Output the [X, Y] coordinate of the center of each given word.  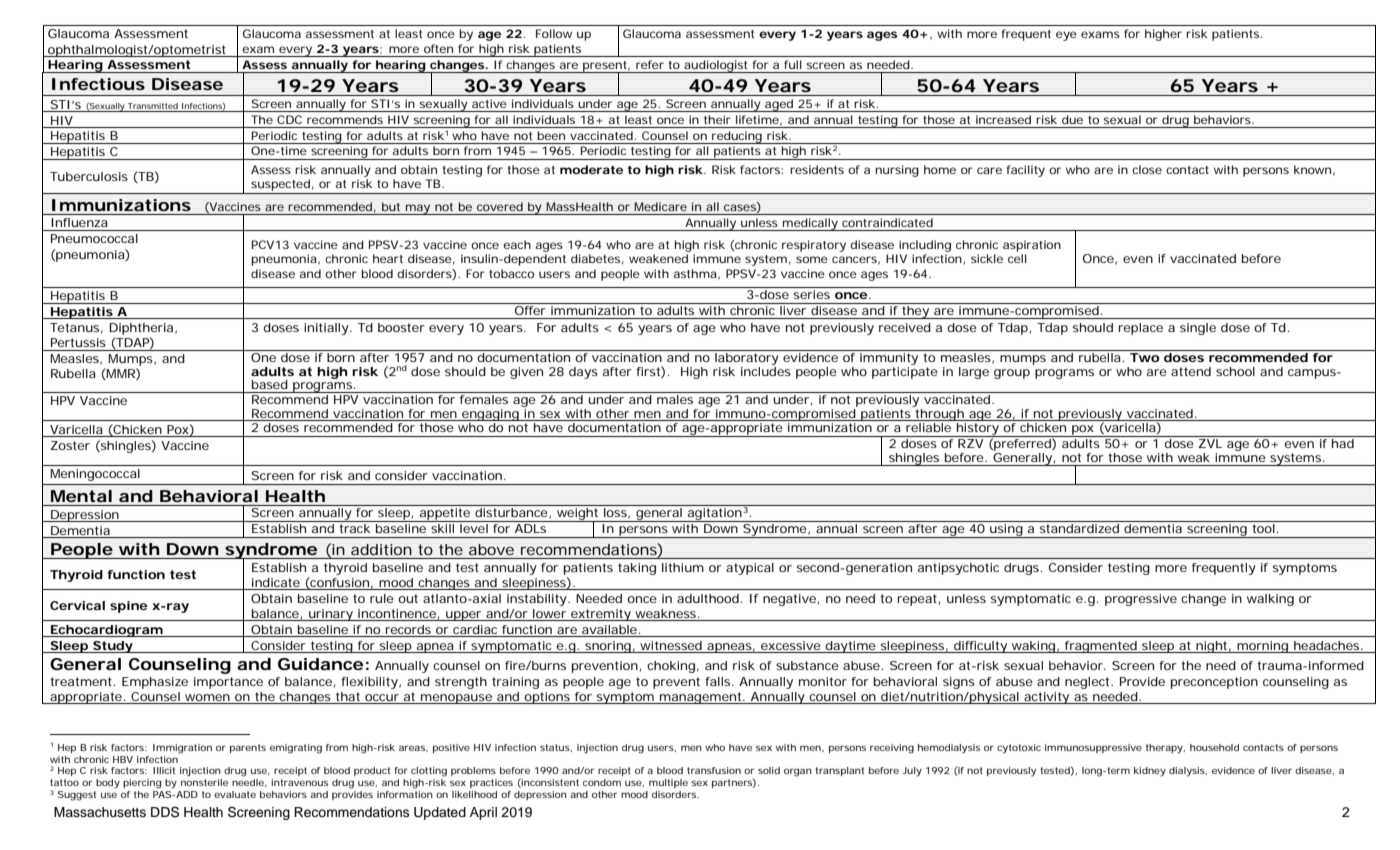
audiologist [716, 66]
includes [766, 370]
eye [1066, 36]
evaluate [235, 794]
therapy [1165, 749]
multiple [668, 783]
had [1343, 443]
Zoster [70, 445]
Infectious [98, 84]
